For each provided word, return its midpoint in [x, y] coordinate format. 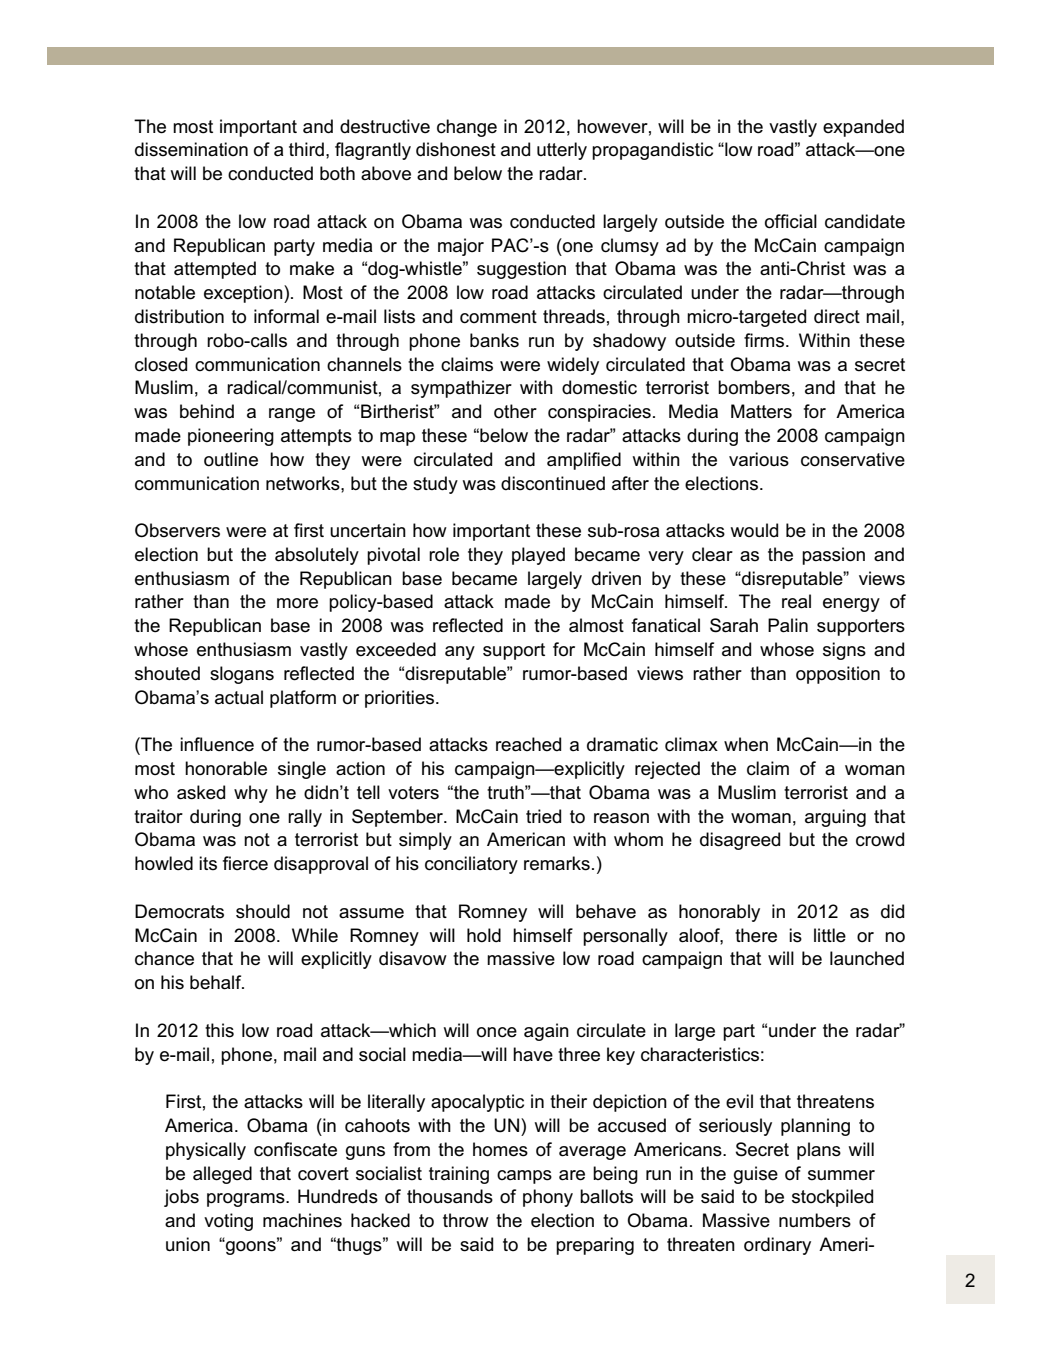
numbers [815, 1220]
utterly [562, 151]
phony [548, 1198]
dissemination [191, 149]
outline [231, 459]
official [791, 221]
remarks [557, 863]
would [754, 530]
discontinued [553, 483]
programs [247, 1200]
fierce [245, 863]
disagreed [740, 841]
